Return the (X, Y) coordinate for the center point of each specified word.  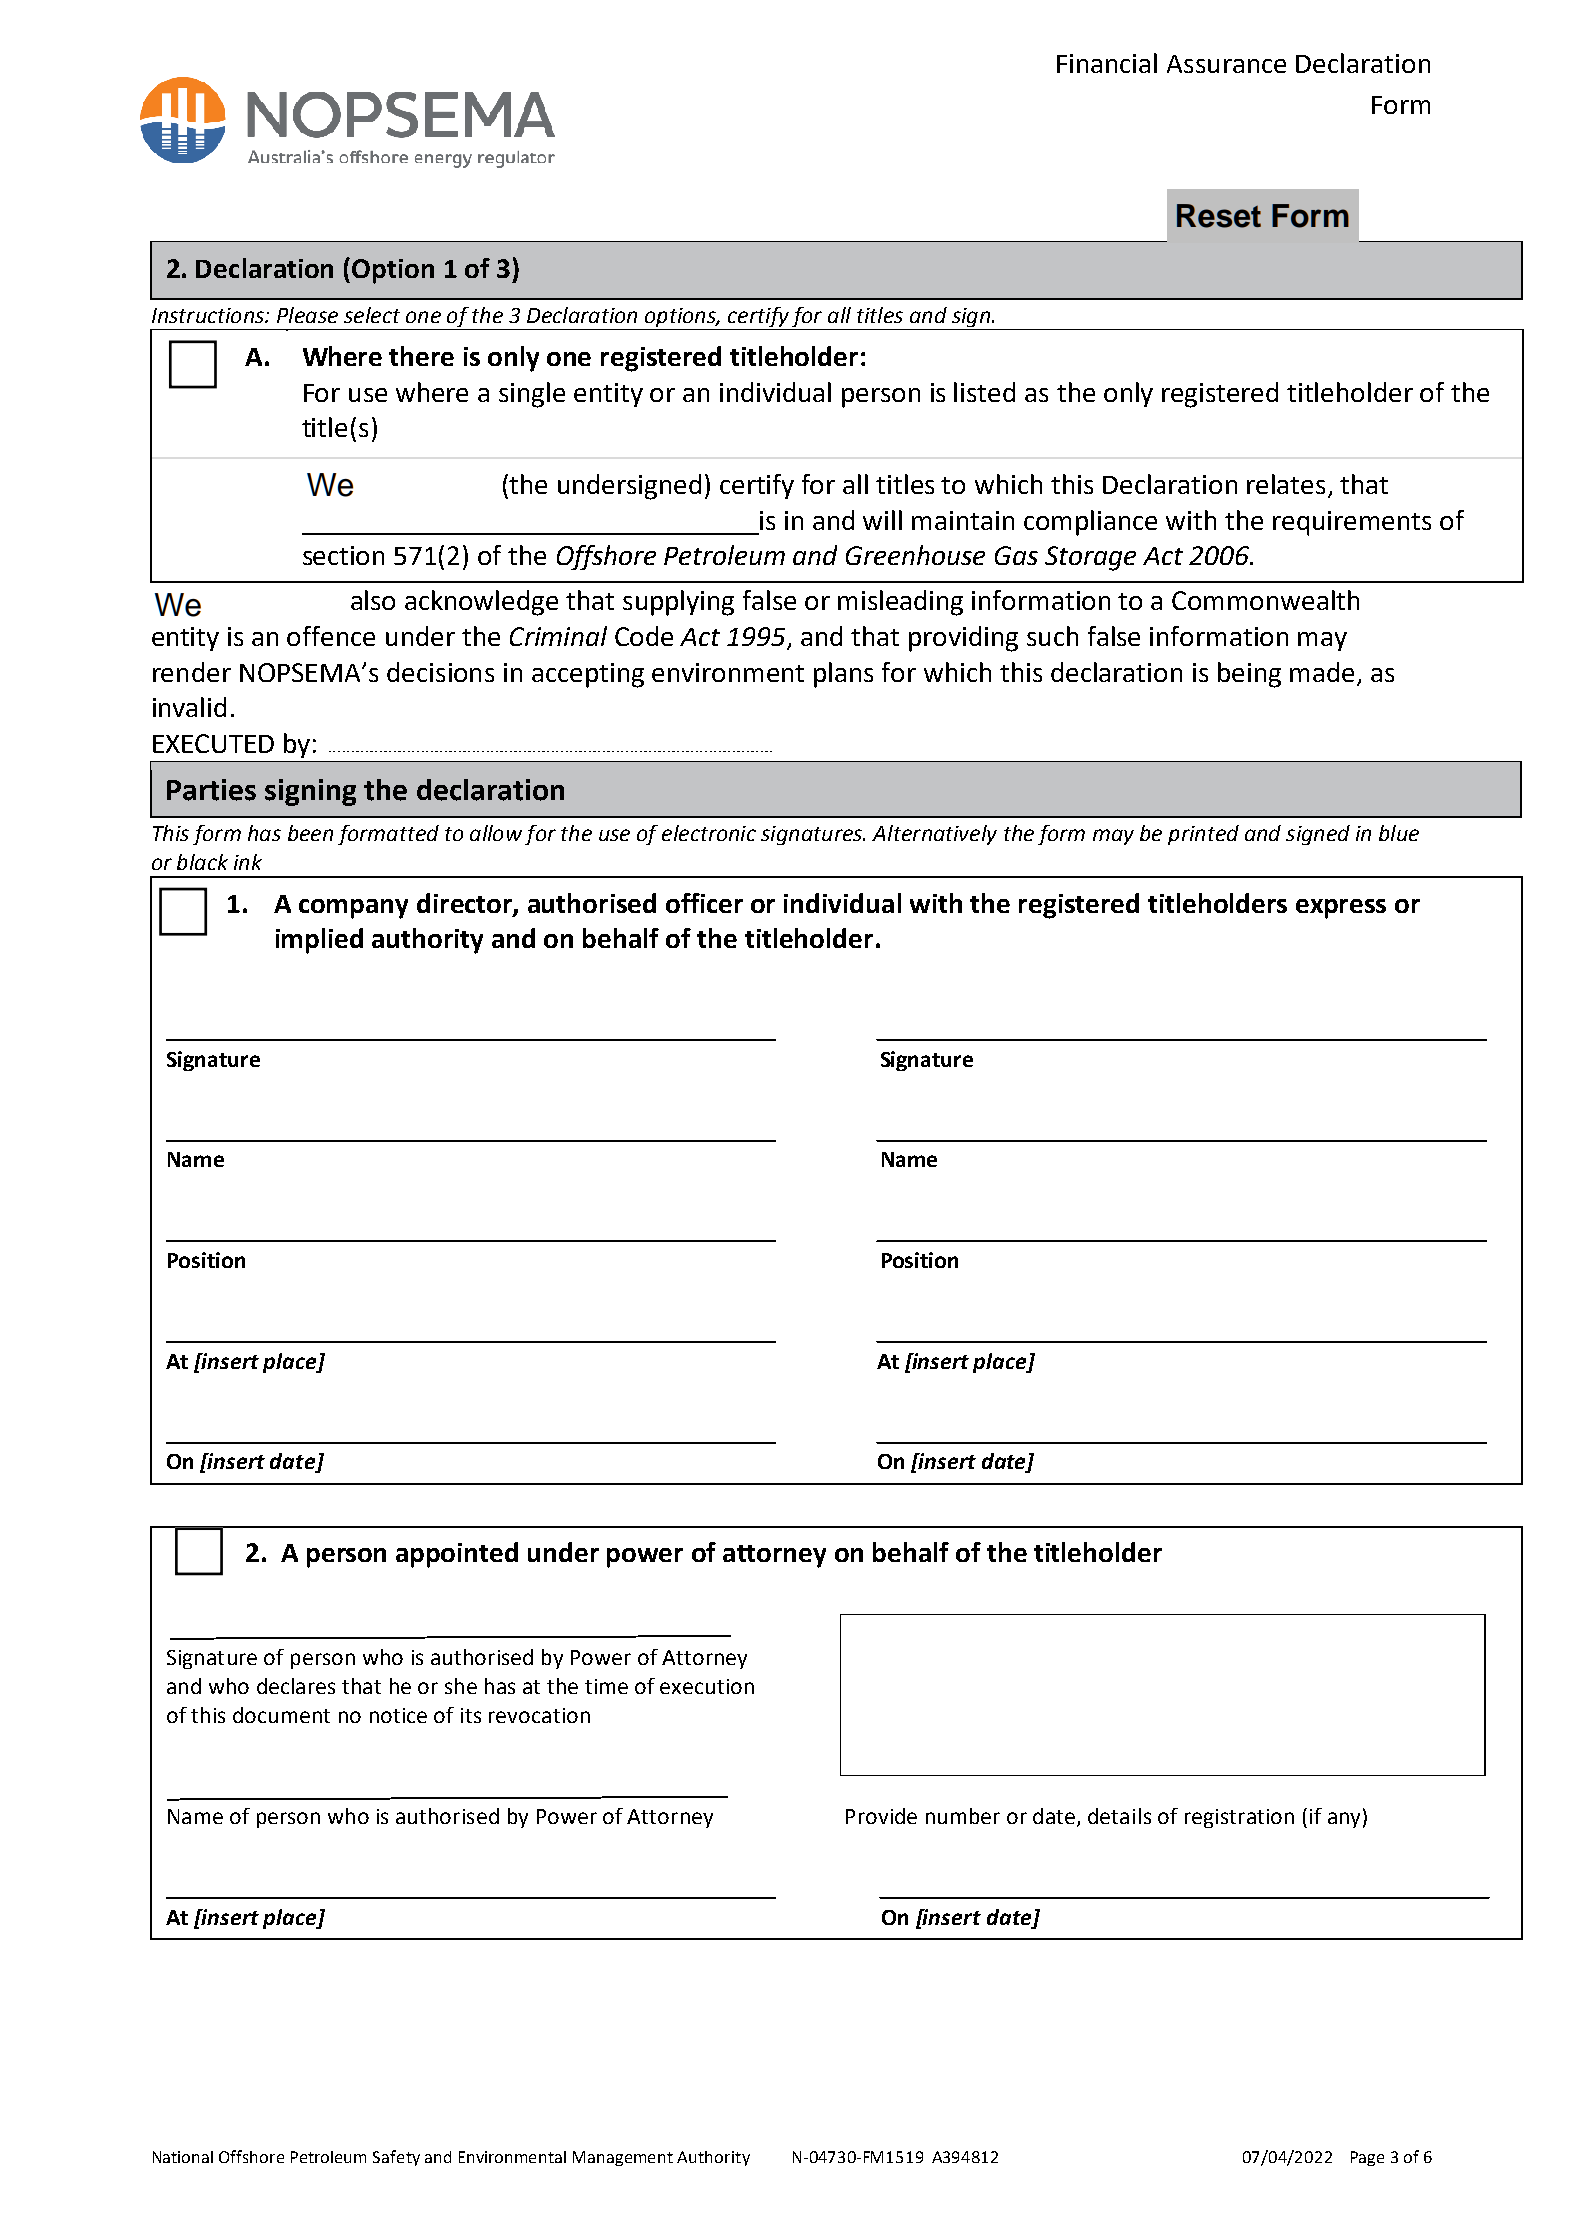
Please (307, 315)
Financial (1107, 63)
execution (707, 1686)
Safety (396, 2158)
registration (1239, 1818)
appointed (457, 1555)
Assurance (1226, 64)
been (310, 833)
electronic (709, 833)
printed (1203, 835)
